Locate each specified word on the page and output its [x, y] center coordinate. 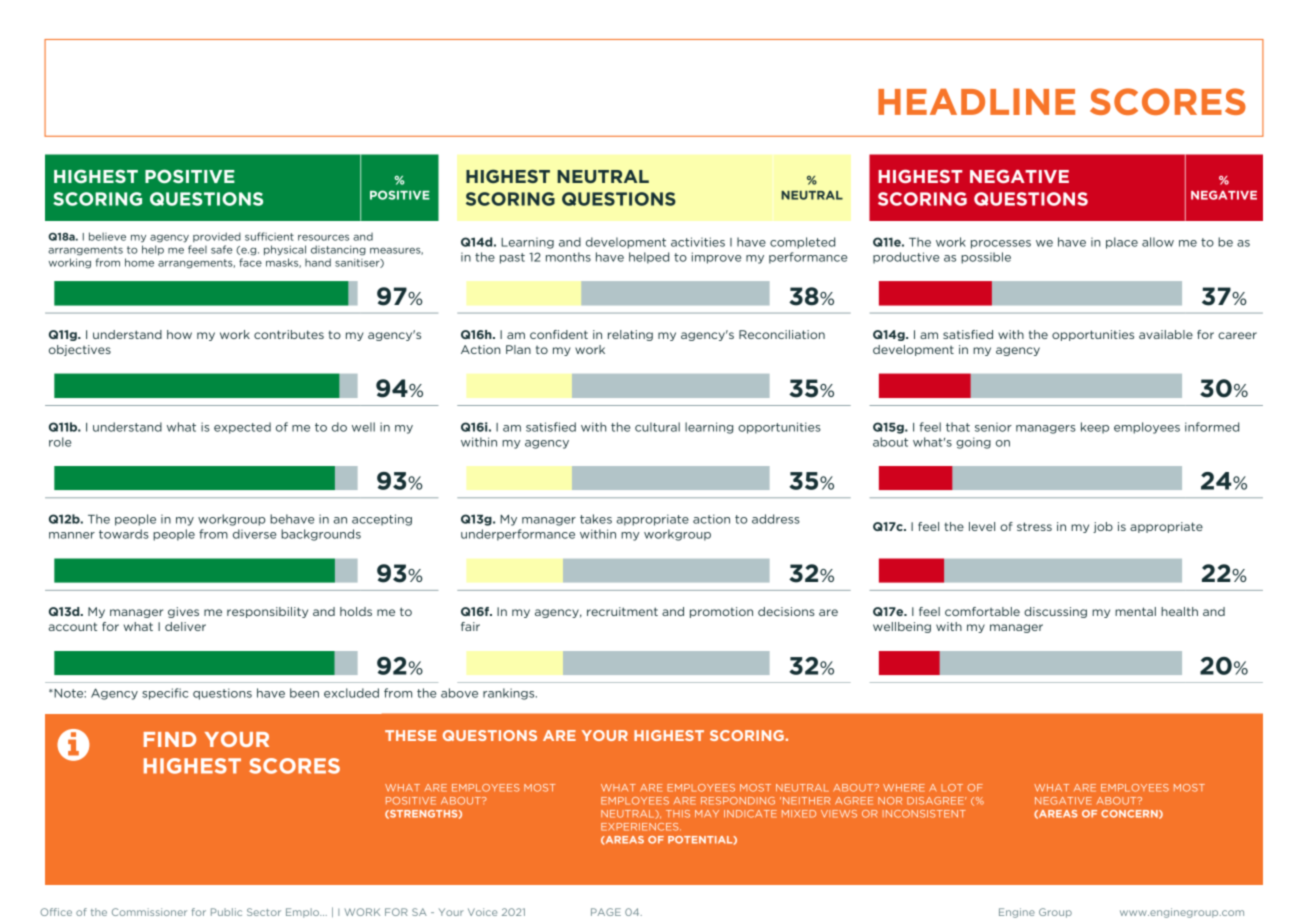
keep [1095, 428]
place [1122, 243]
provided [217, 237]
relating [630, 335]
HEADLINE [976, 101]
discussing [1055, 612]
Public [226, 912]
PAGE [606, 912]
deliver [185, 626]
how [179, 334]
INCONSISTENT [924, 814]
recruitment [622, 611]
